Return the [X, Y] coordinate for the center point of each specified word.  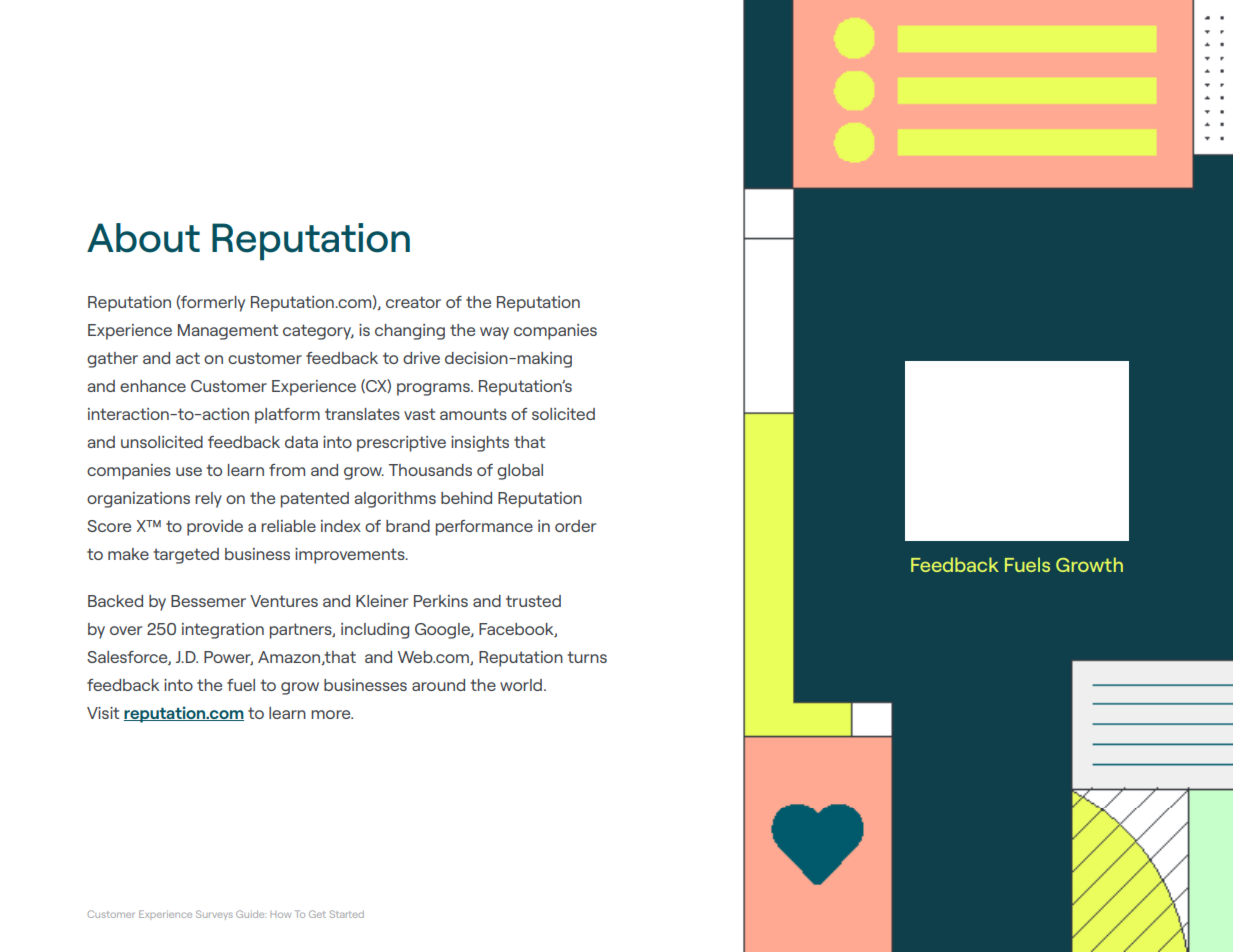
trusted [533, 601]
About [143, 238]
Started [347, 914]
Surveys [214, 915]
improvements [351, 556]
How [280, 914]
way [494, 333]
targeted [186, 556]
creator [413, 302]
